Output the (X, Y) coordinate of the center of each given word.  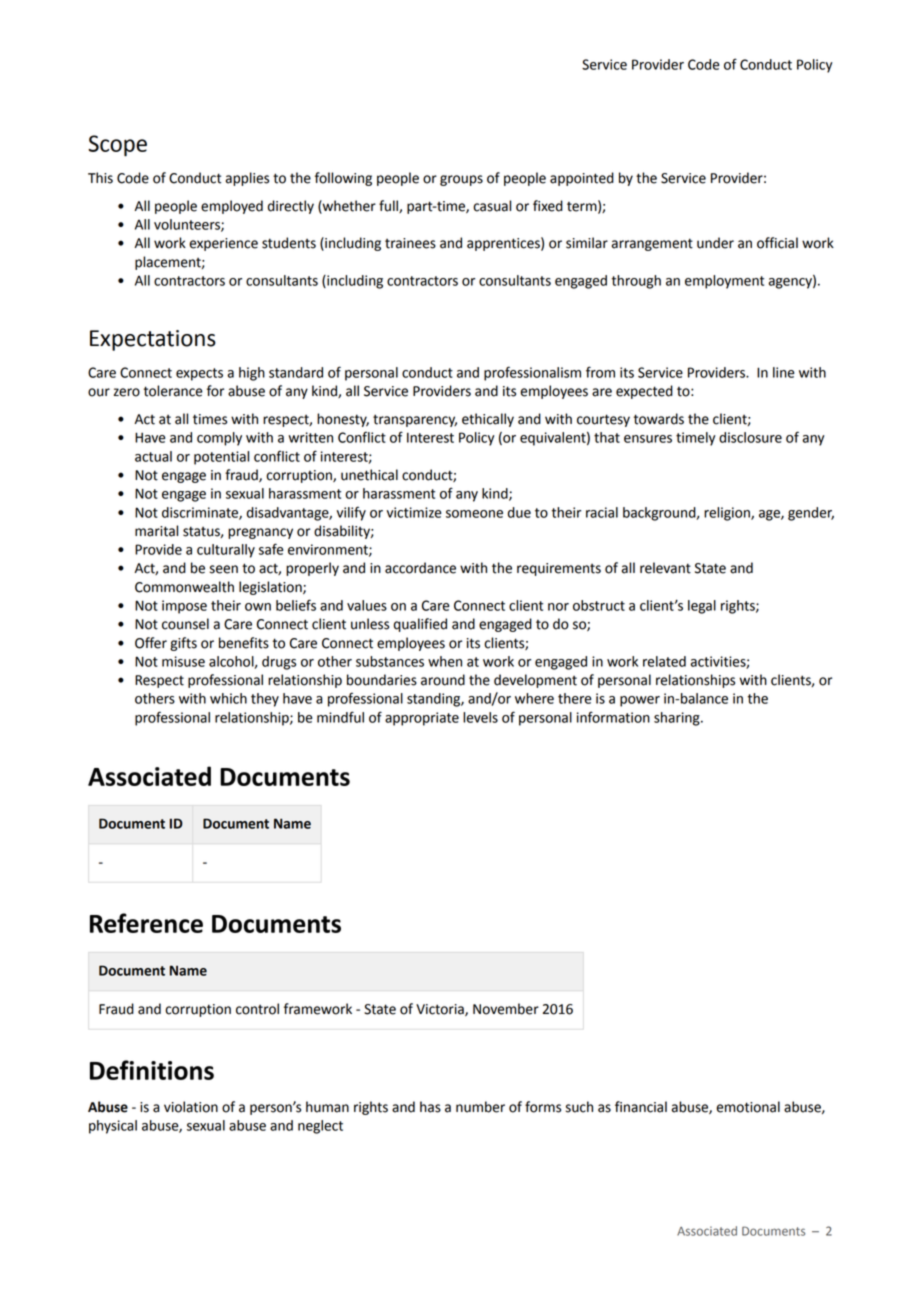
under (715, 243)
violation (191, 1107)
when (445, 661)
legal (702, 607)
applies (247, 179)
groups (461, 180)
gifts (183, 644)
